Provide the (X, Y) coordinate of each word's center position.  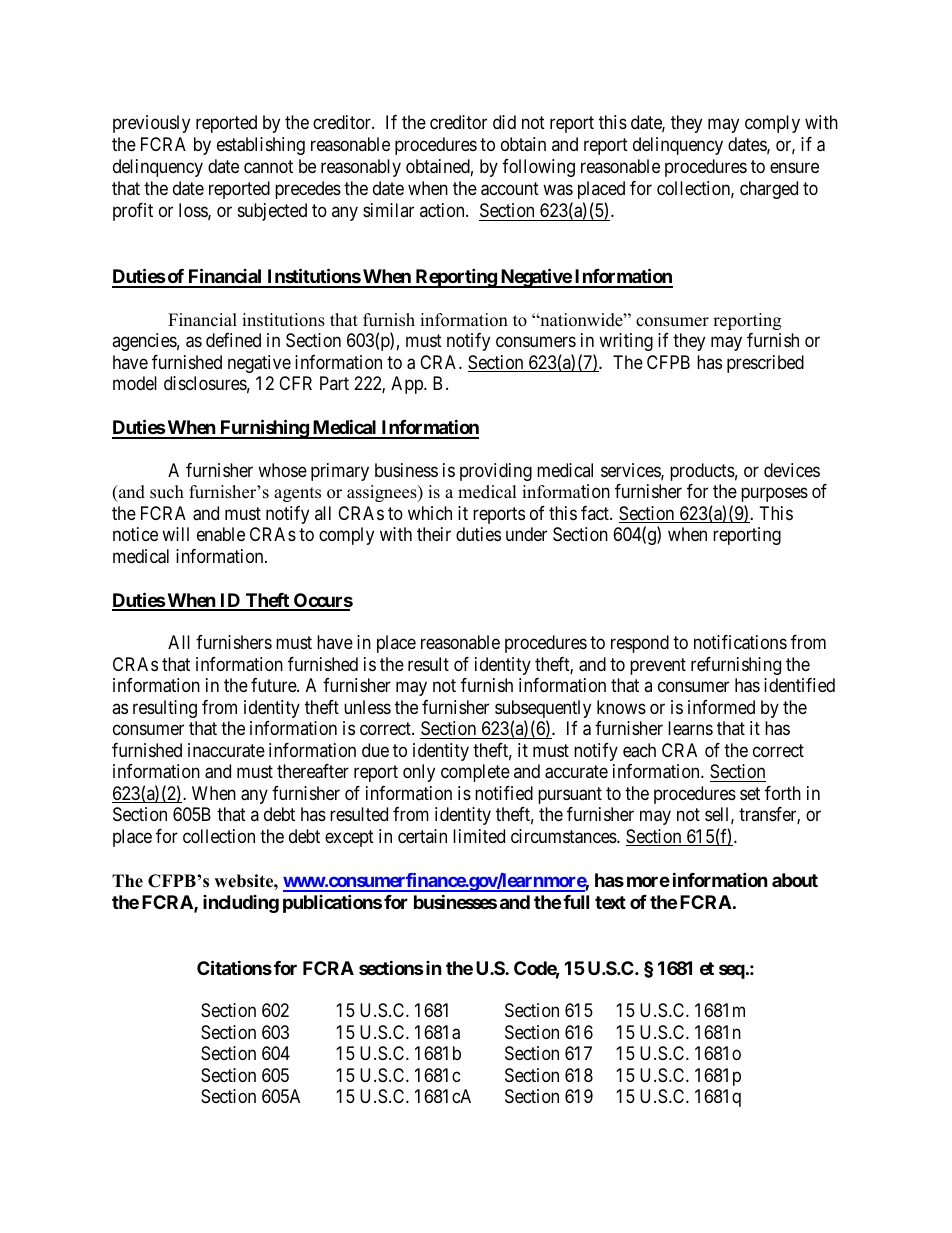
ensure (794, 168)
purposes (774, 495)
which (430, 513)
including (241, 904)
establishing (261, 146)
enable (221, 534)
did (504, 122)
